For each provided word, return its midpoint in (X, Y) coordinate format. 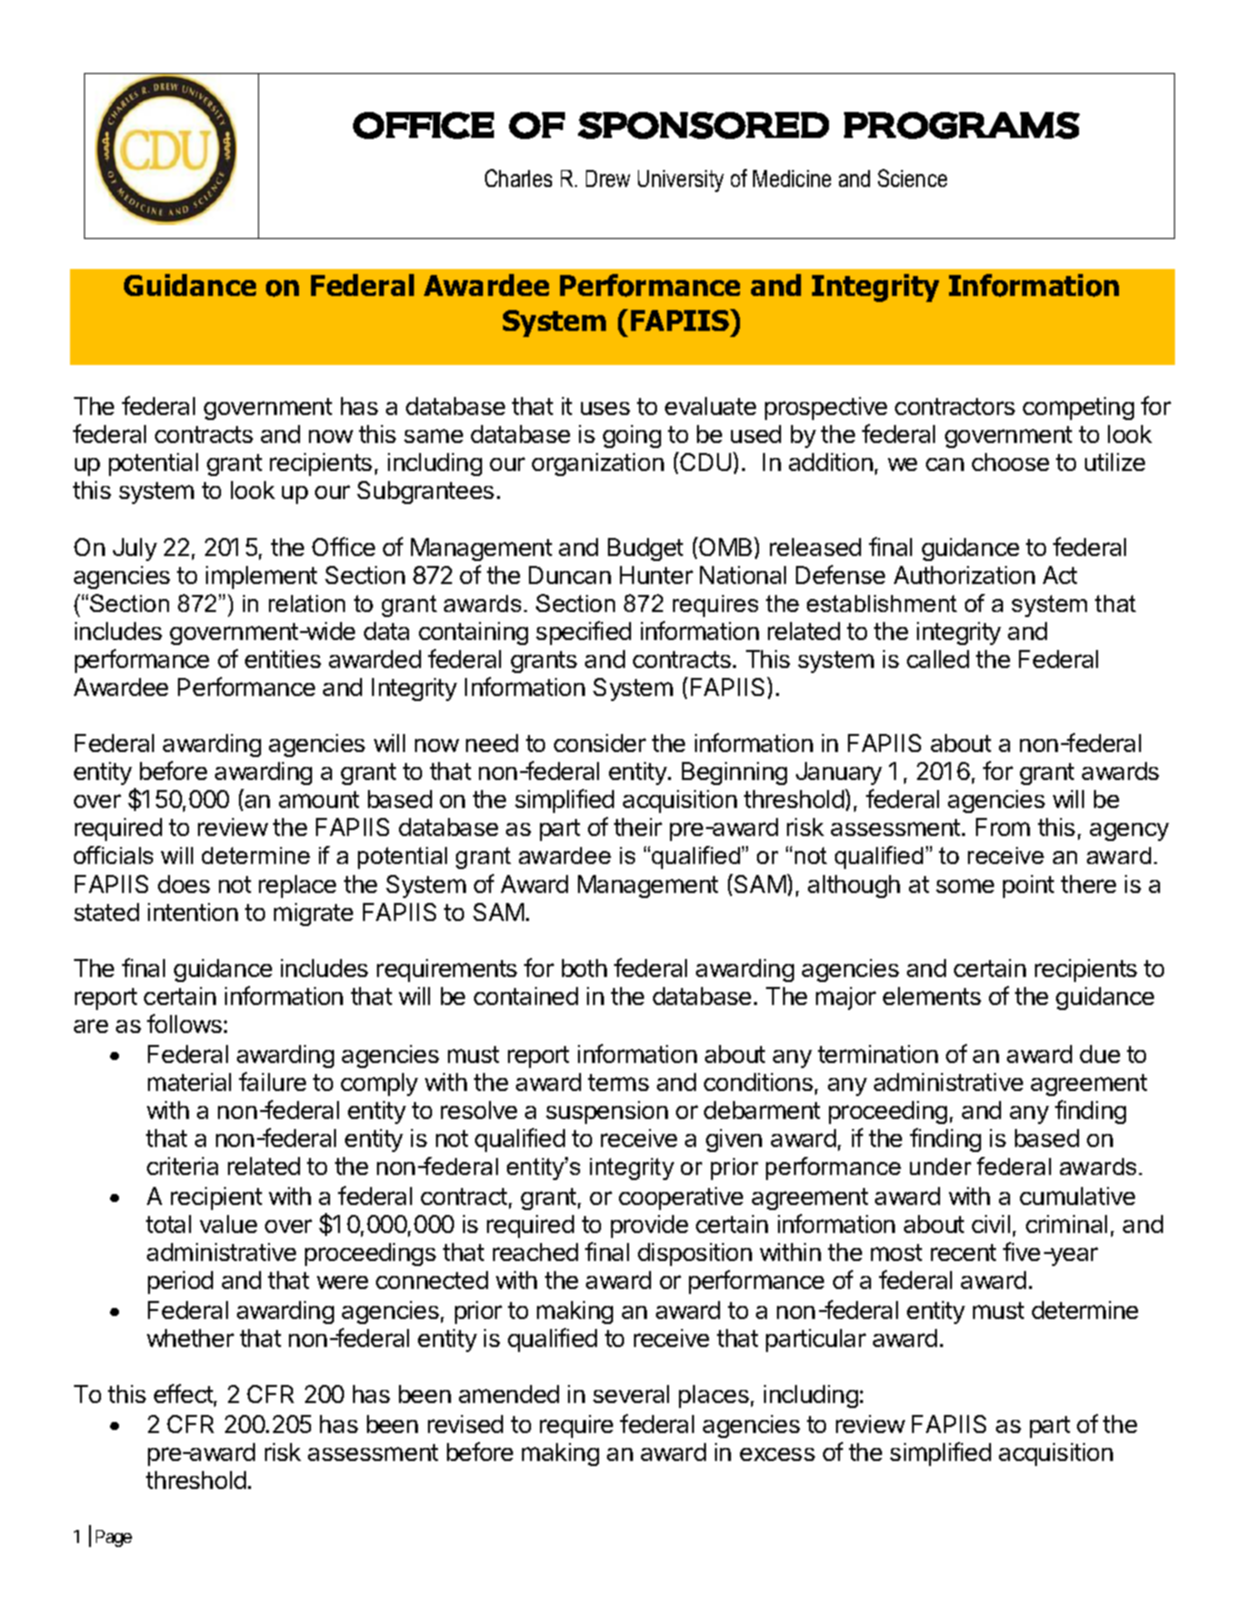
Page (114, 1538)
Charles (518, 178)
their (638, 827)
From (1003, 827)
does (184, 884)
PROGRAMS (962, 125)
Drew (608, 178)
